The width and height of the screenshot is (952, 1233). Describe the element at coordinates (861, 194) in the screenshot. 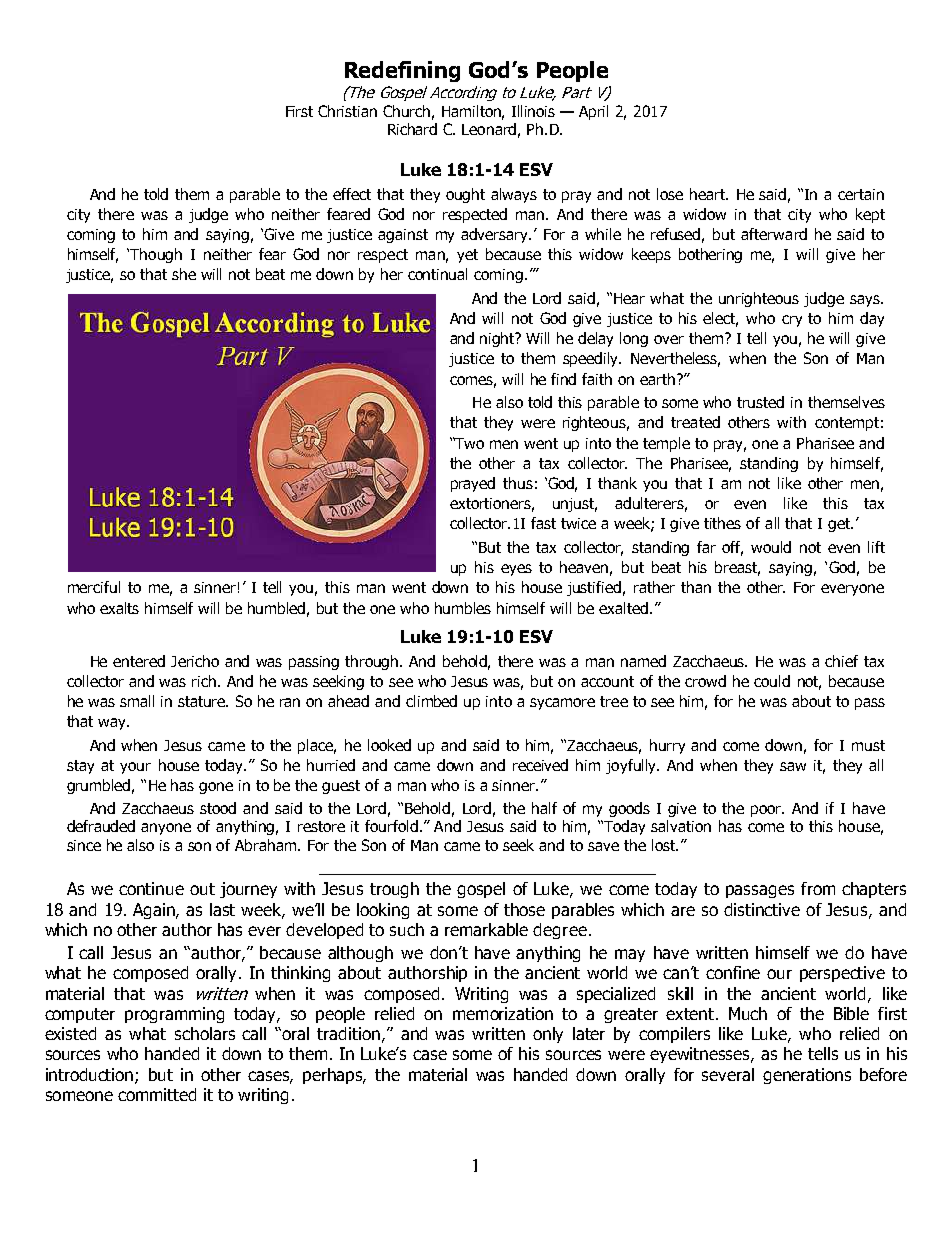

I see `certain` at that location.
